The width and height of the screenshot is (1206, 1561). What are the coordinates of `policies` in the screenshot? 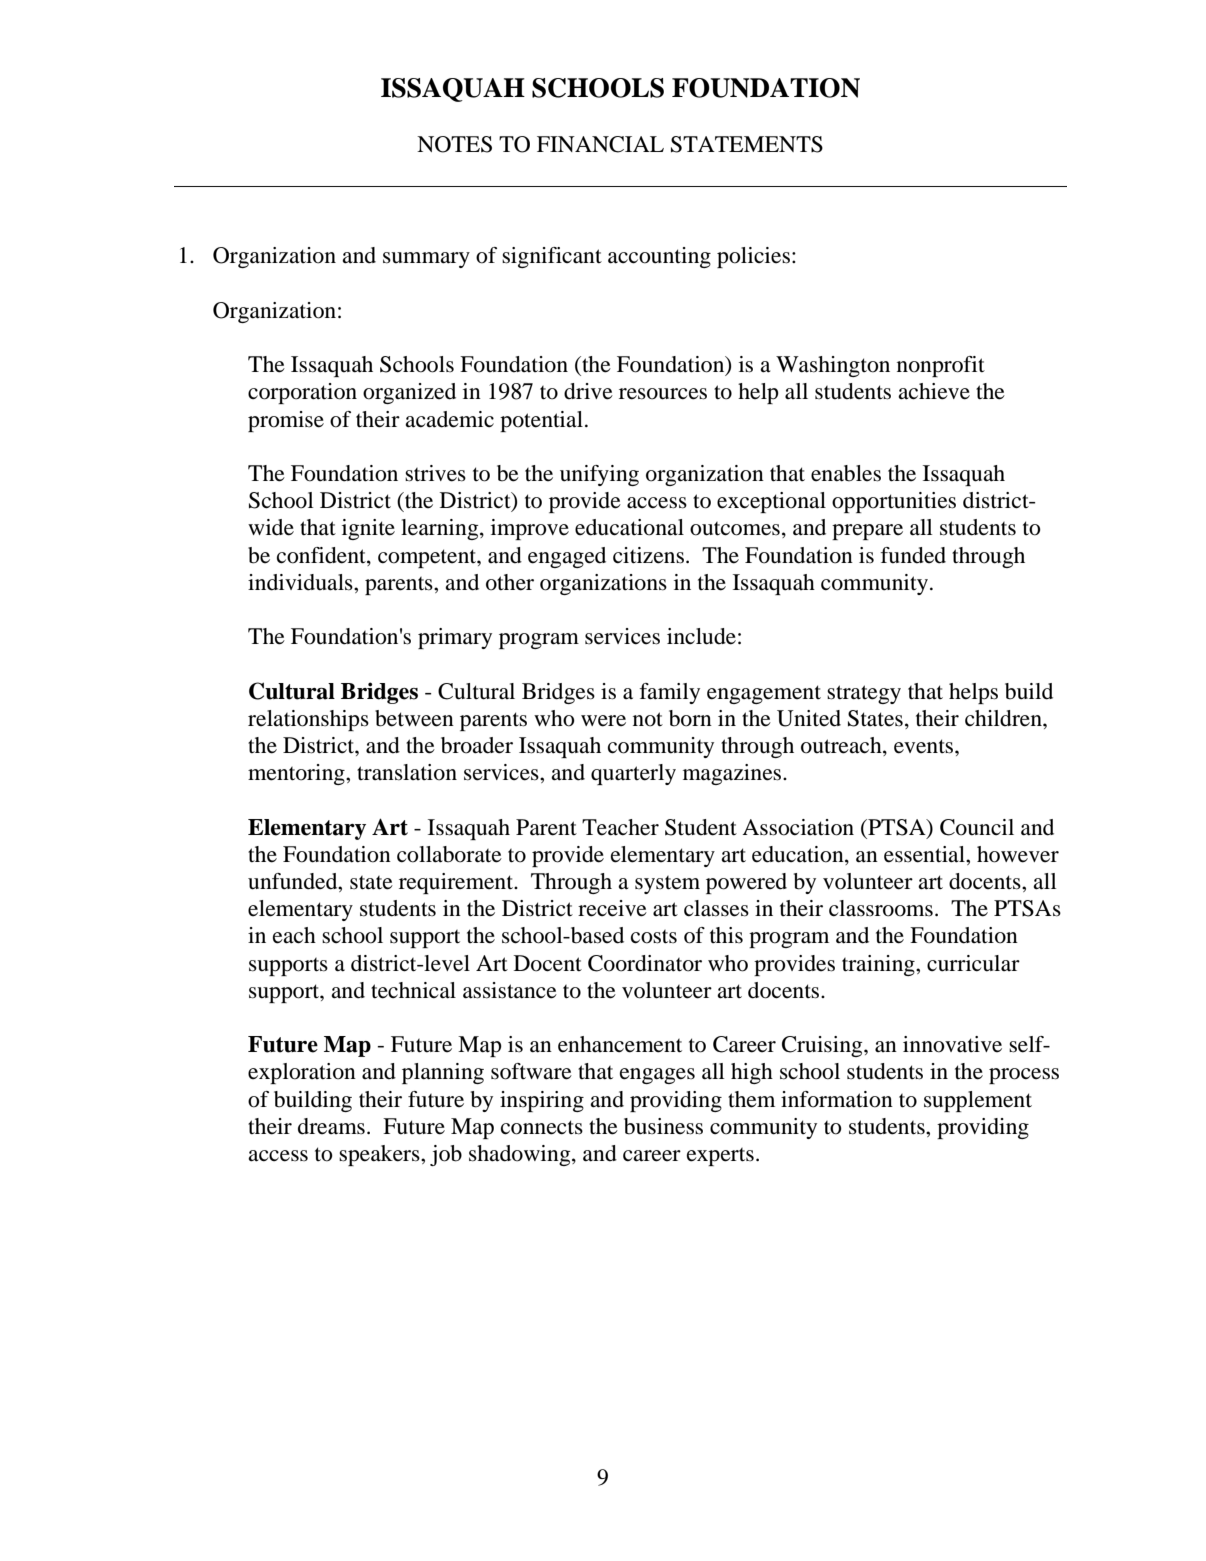 It's located at (753, 257).
